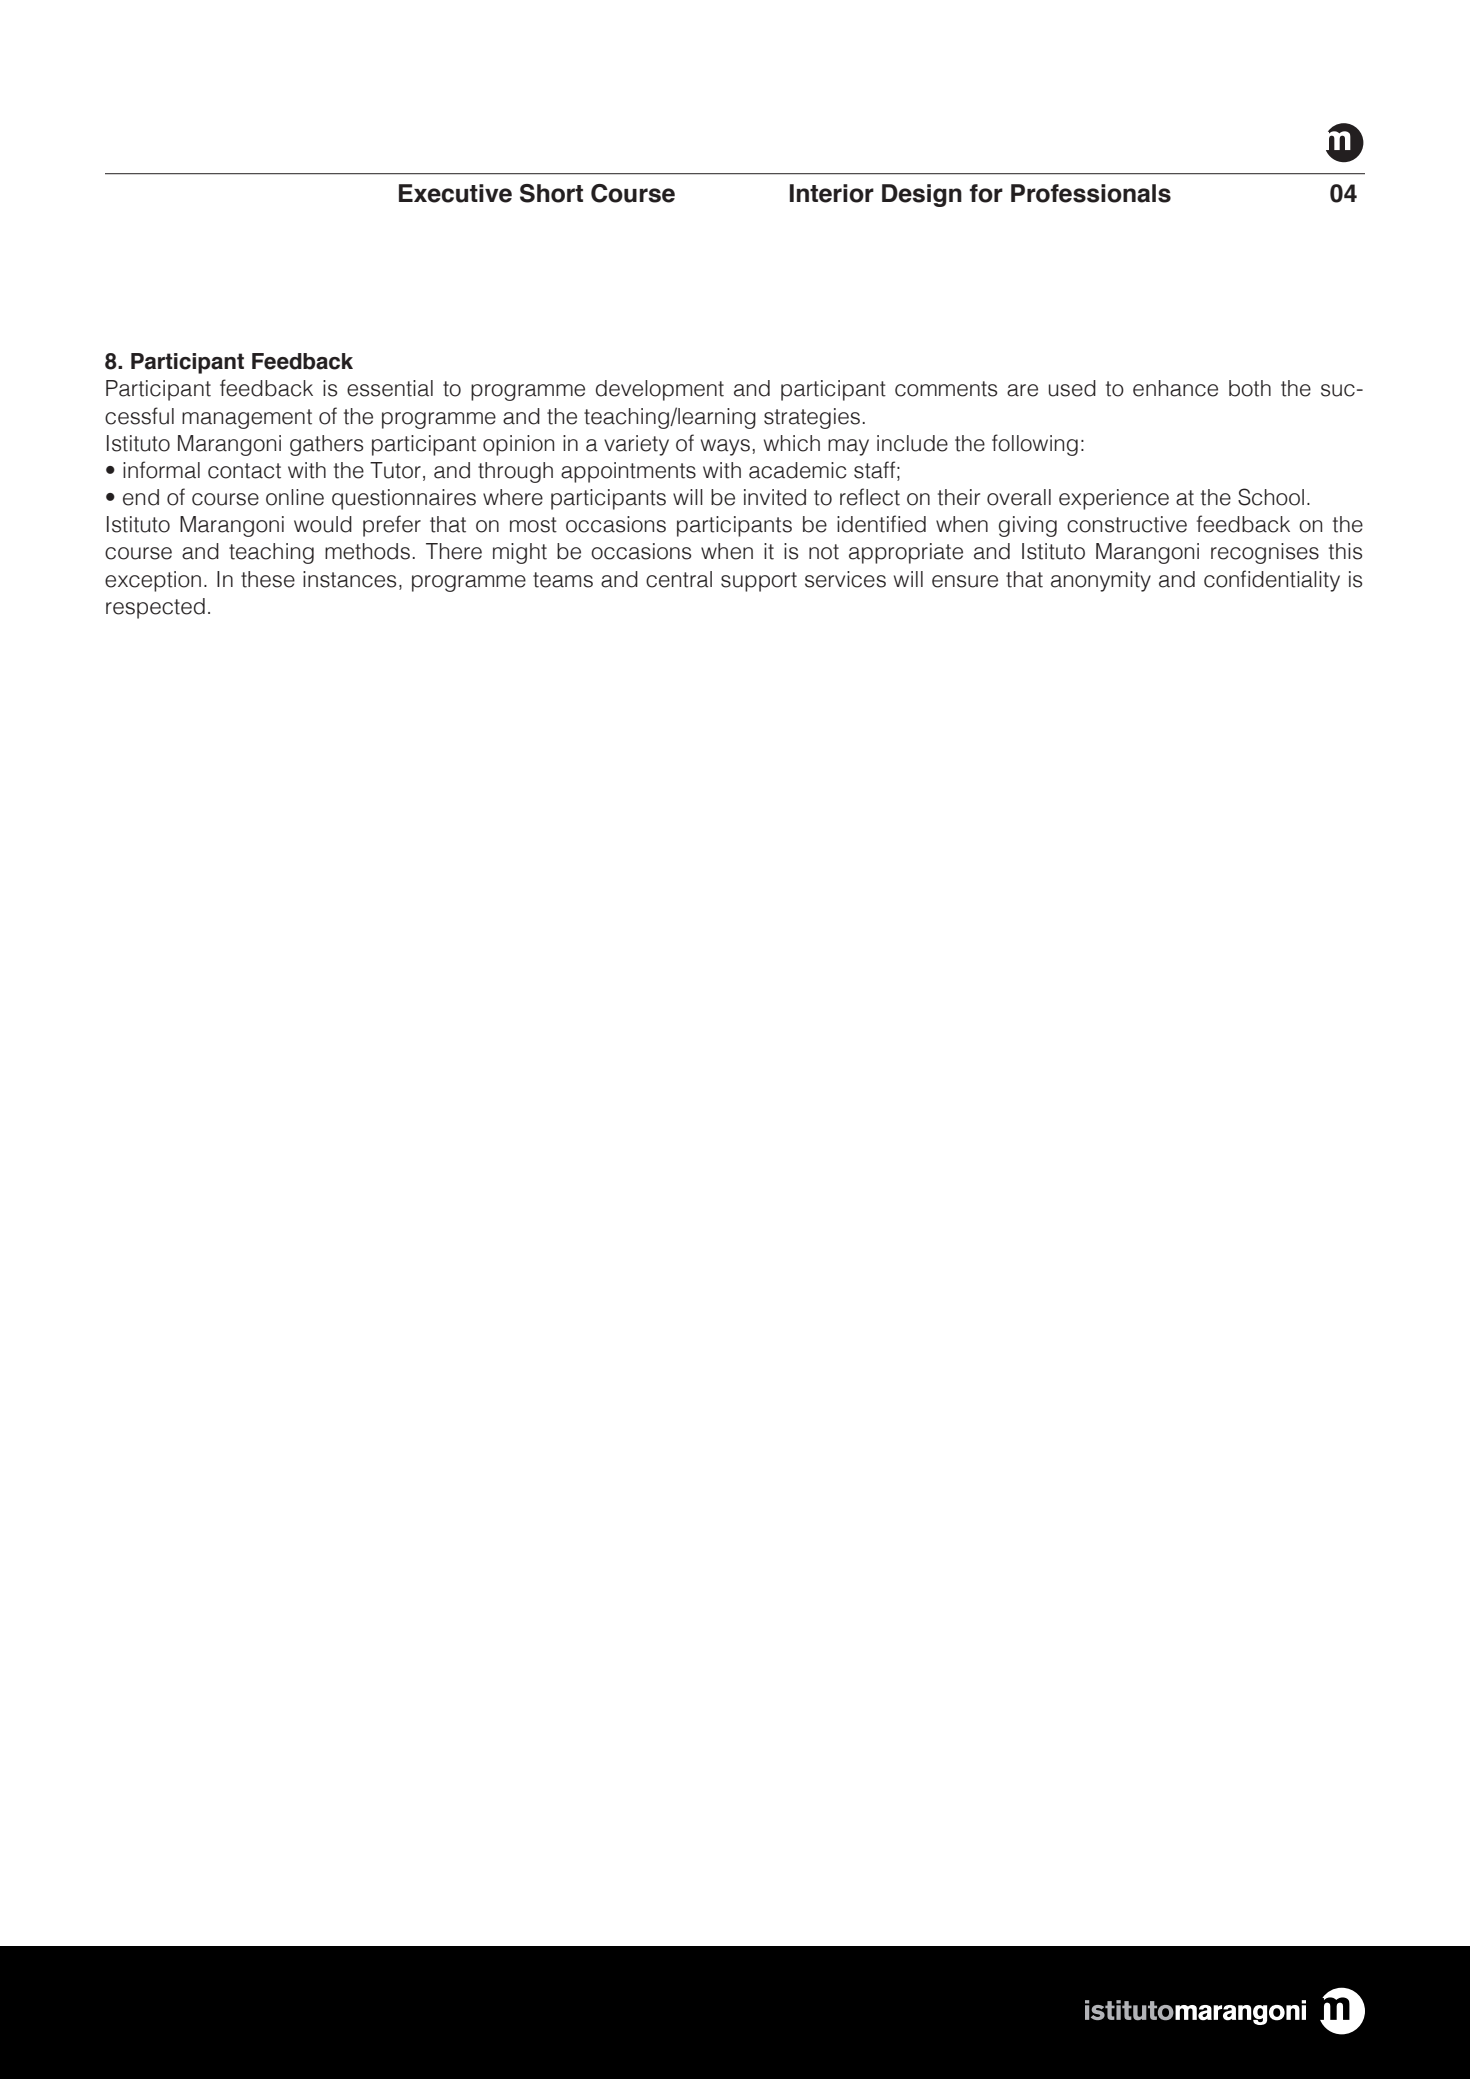 This screenshot has width=1470, height=2079. What do you see at coordinates (1091, 193) in the screenshot?
I see `Professionals` at bounding box center [1091, 193].
